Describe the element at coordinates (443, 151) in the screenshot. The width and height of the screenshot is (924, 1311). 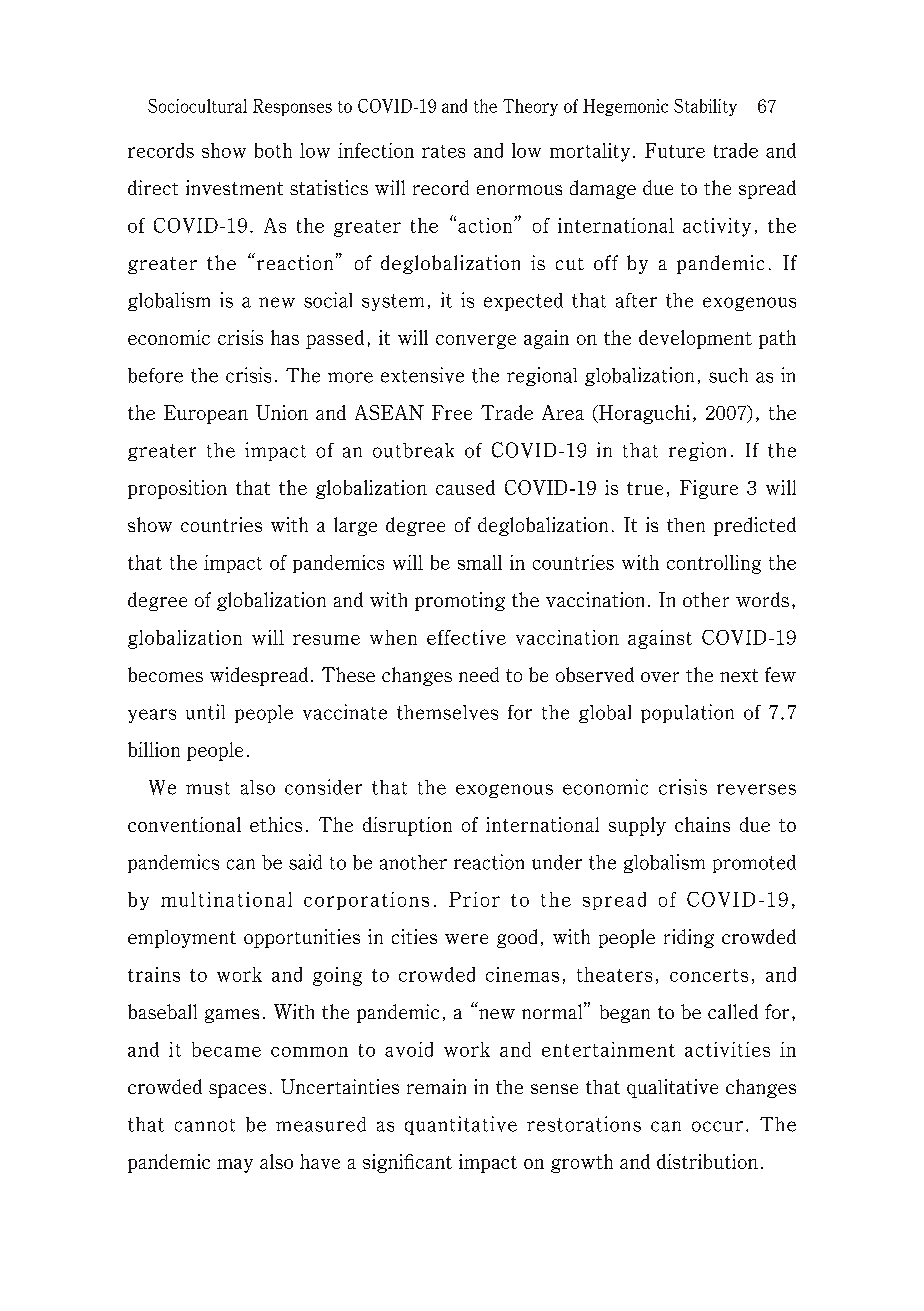
I see `rates` at that location.
